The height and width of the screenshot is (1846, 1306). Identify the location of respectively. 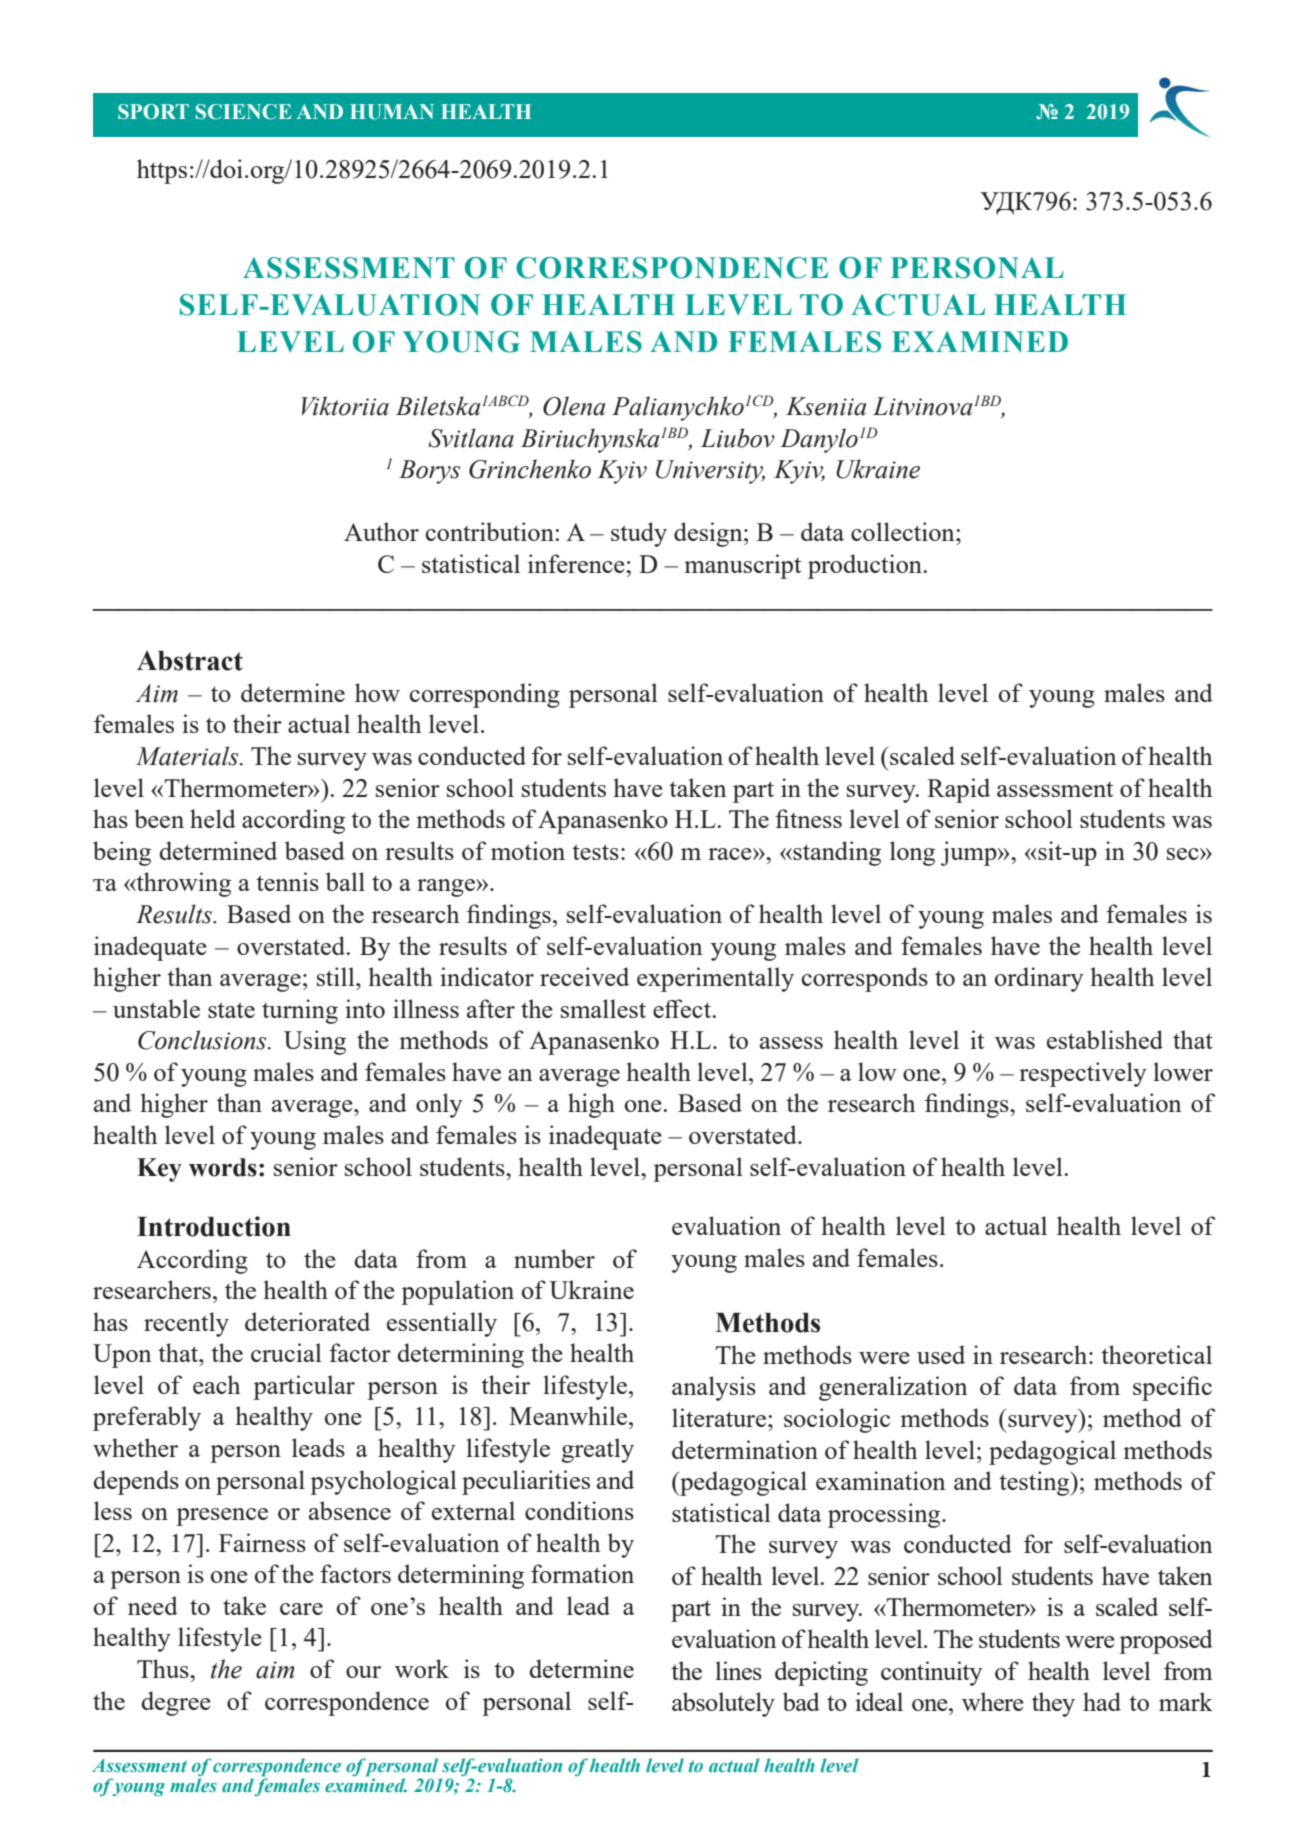
(1083, 1074).
